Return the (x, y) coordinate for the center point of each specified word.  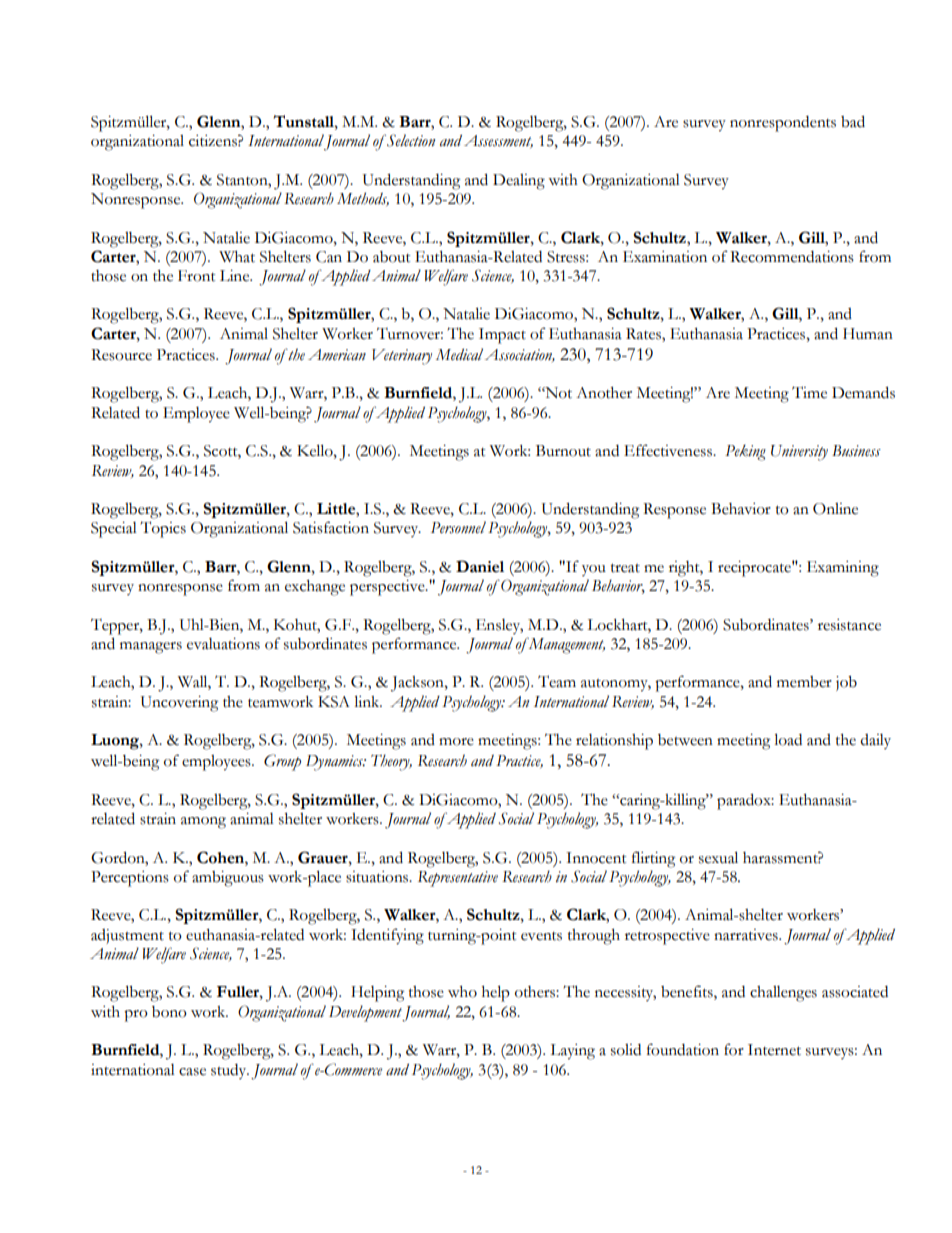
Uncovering (179, 704)
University (799, 453)
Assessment (498, 141)
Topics (163, 529)
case (192, 1072)
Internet (774, 1050)
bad (853, 121)
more (456, 742)
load (788, 739)
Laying (572, 1052)
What (237, 257)
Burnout (563, 451)
